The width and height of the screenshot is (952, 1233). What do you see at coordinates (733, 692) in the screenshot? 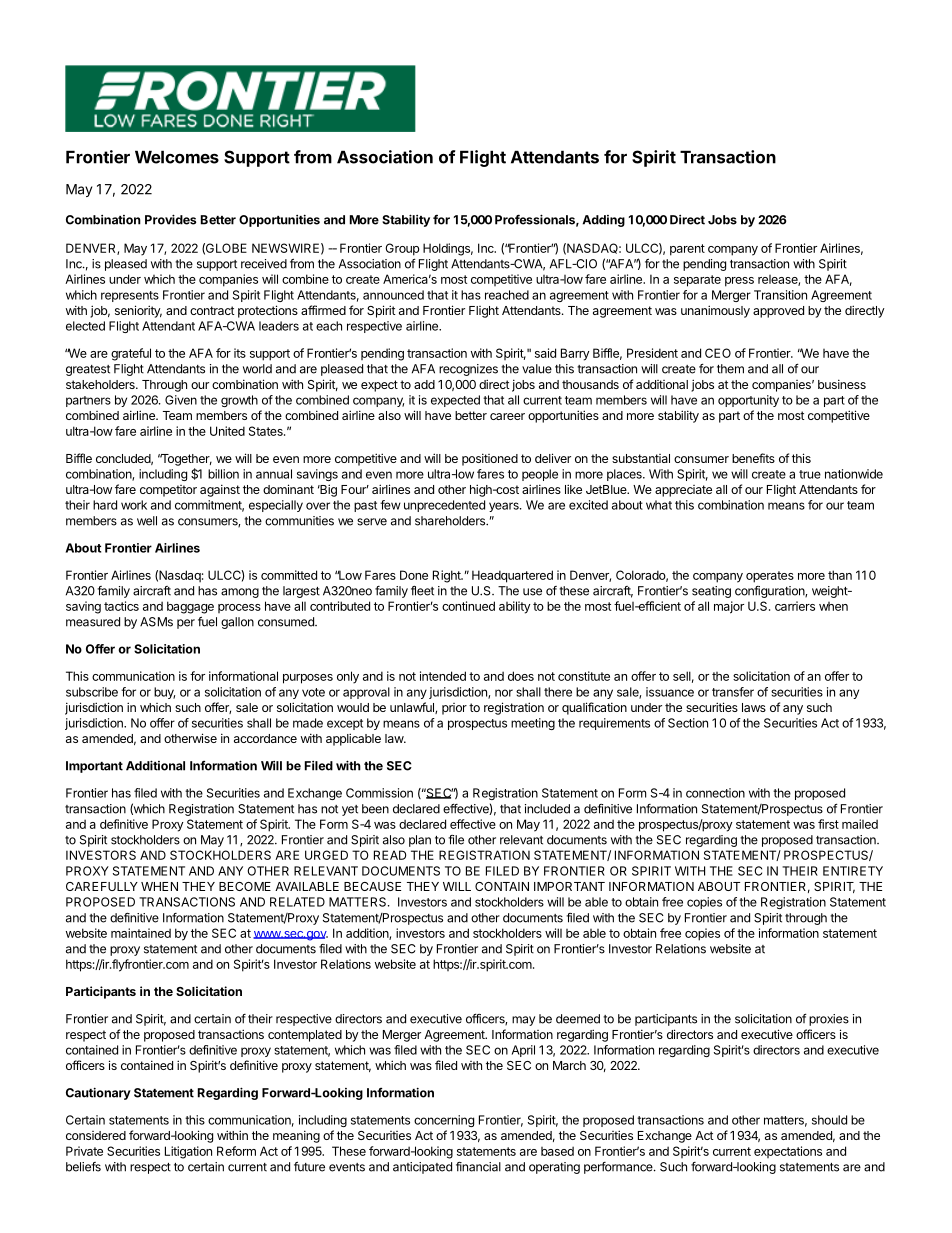
I see `transfer` at bounding box center [733, 692].
